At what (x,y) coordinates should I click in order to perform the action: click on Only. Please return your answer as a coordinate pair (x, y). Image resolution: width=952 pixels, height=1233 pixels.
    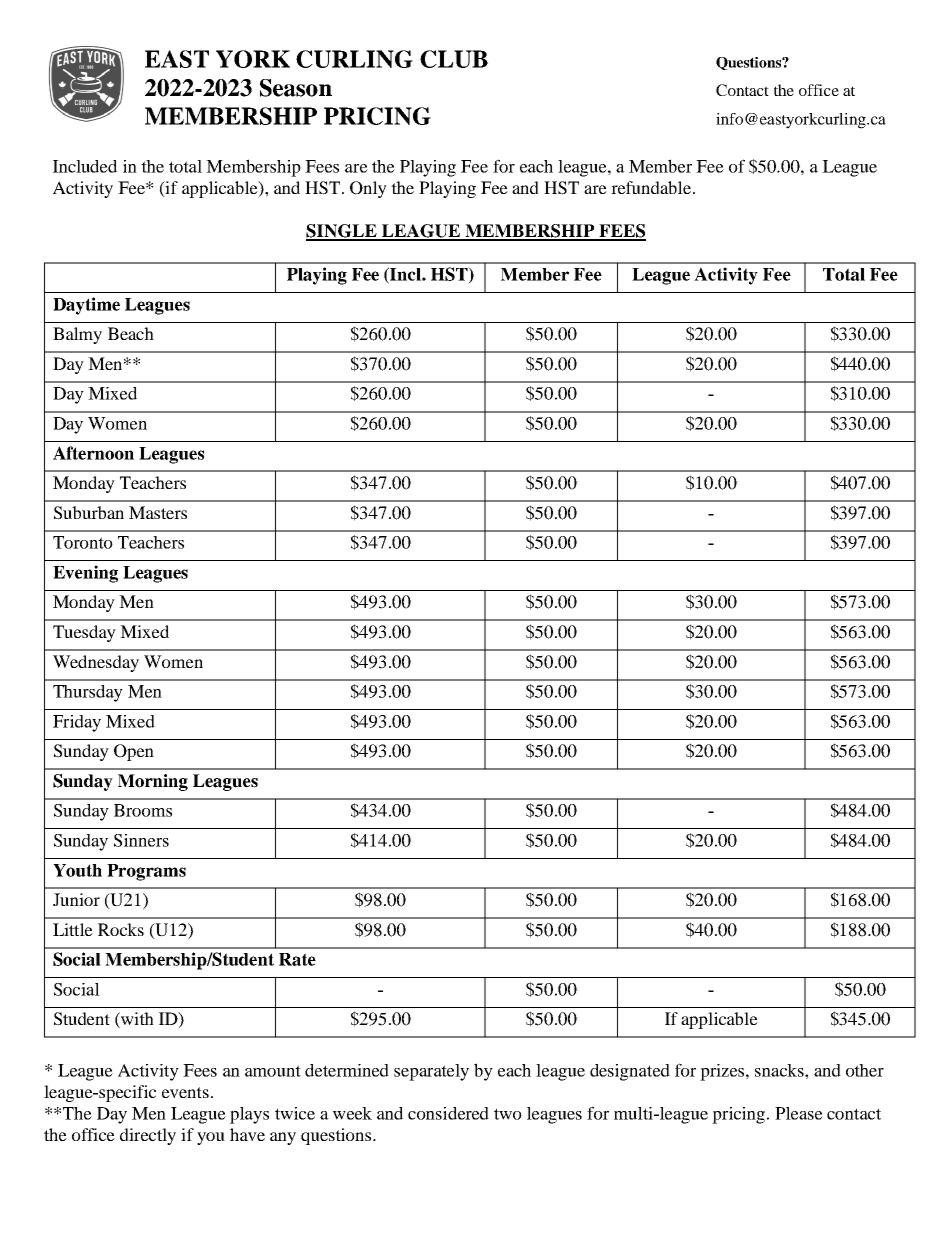
    Looking at the image, I should click on (368, 189).
